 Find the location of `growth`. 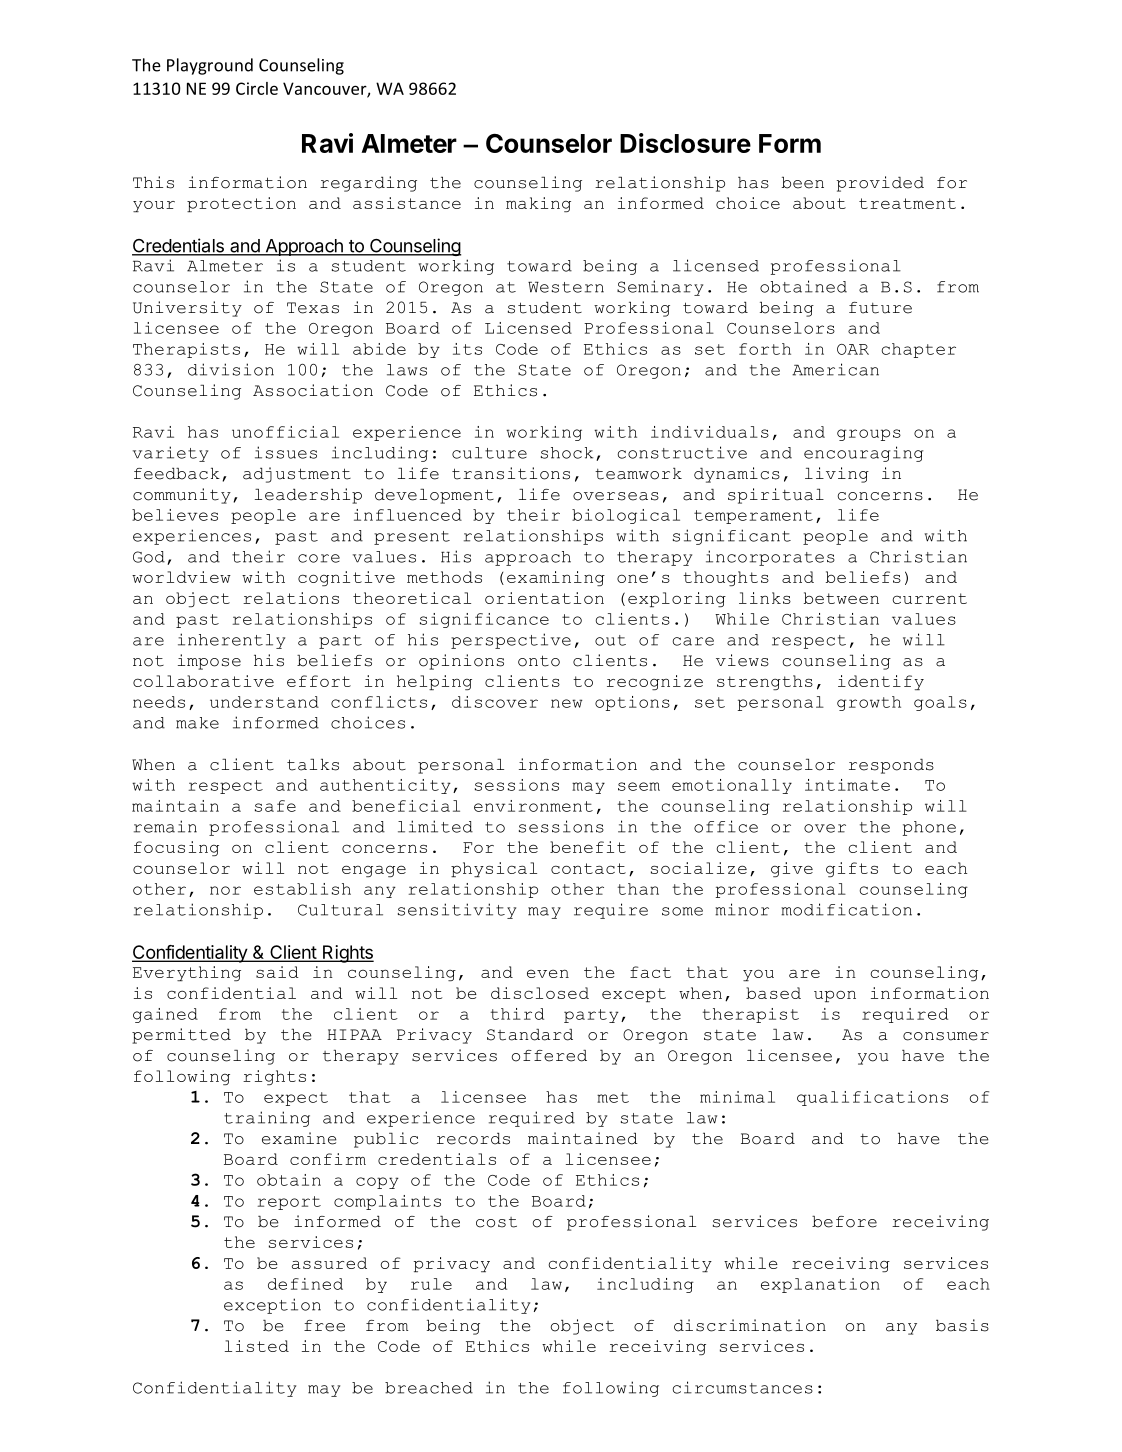

growth is located at coordinates (869, 703).
